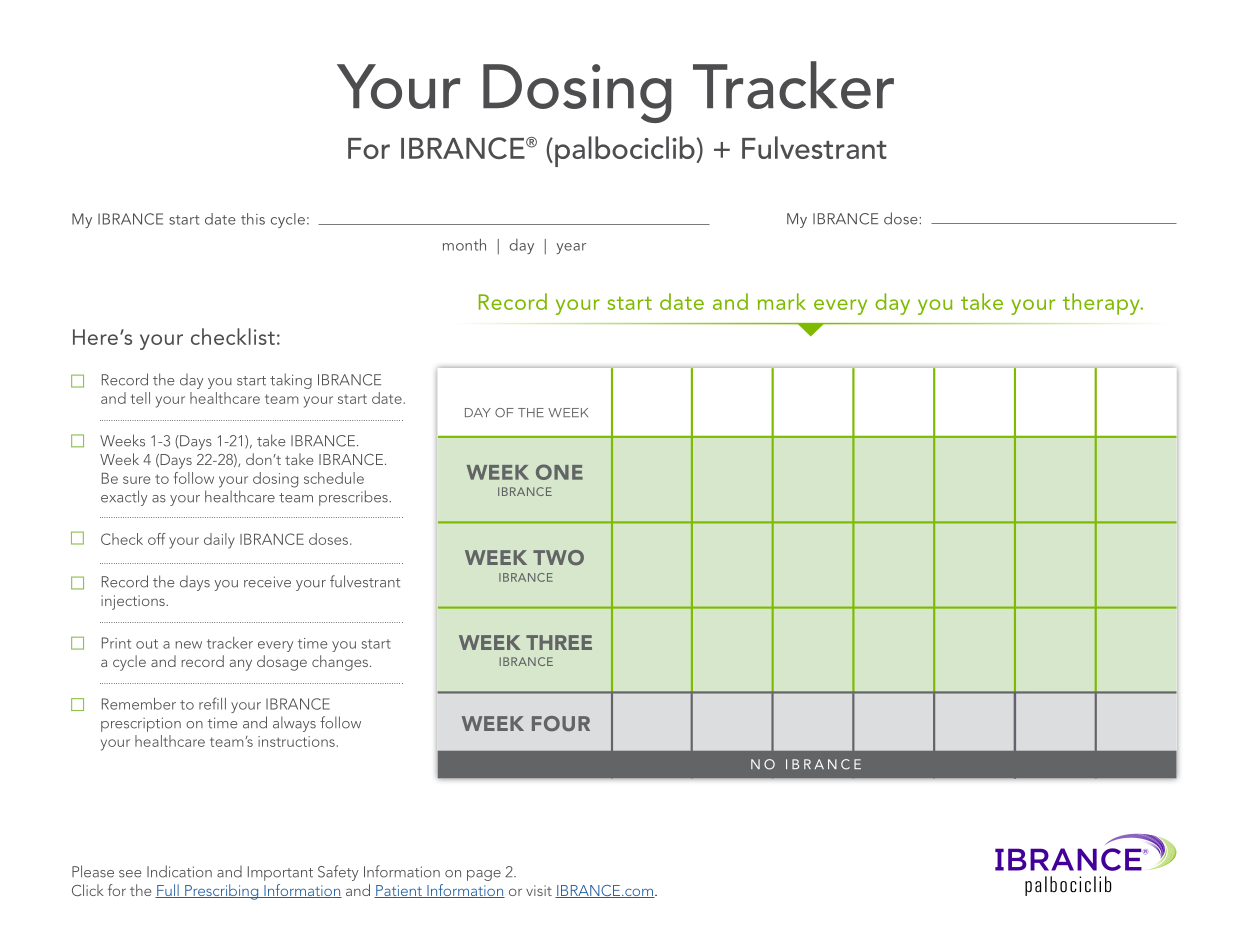 The width and height of the screenshot is (1233, 952). What do you see at coordinates (1102, 304) in the screenshot?
I see `therapy` at bounding box center [1102, 304].
